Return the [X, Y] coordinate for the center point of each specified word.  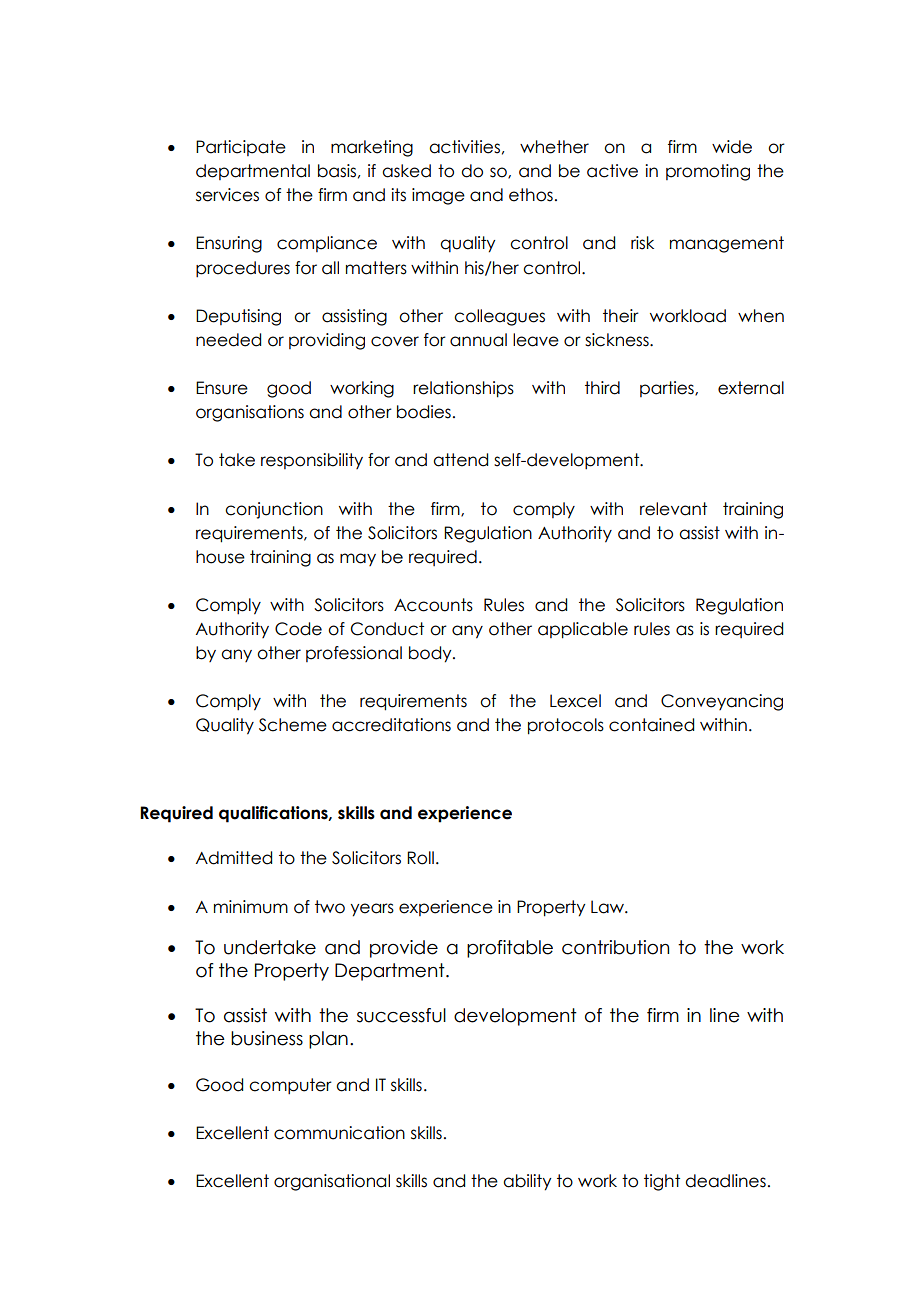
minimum [251, 907]
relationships [463, 389]
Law [608, 907]
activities [464, 147]
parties [668, 389]
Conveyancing [722, 702]
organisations [250, 413]
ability [527, 1182]
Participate [241, 148]
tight [662, 1182]
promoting [708, 172]
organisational [332, 1182]
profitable [510, 949]
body [431, 654]
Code [298, 629]
